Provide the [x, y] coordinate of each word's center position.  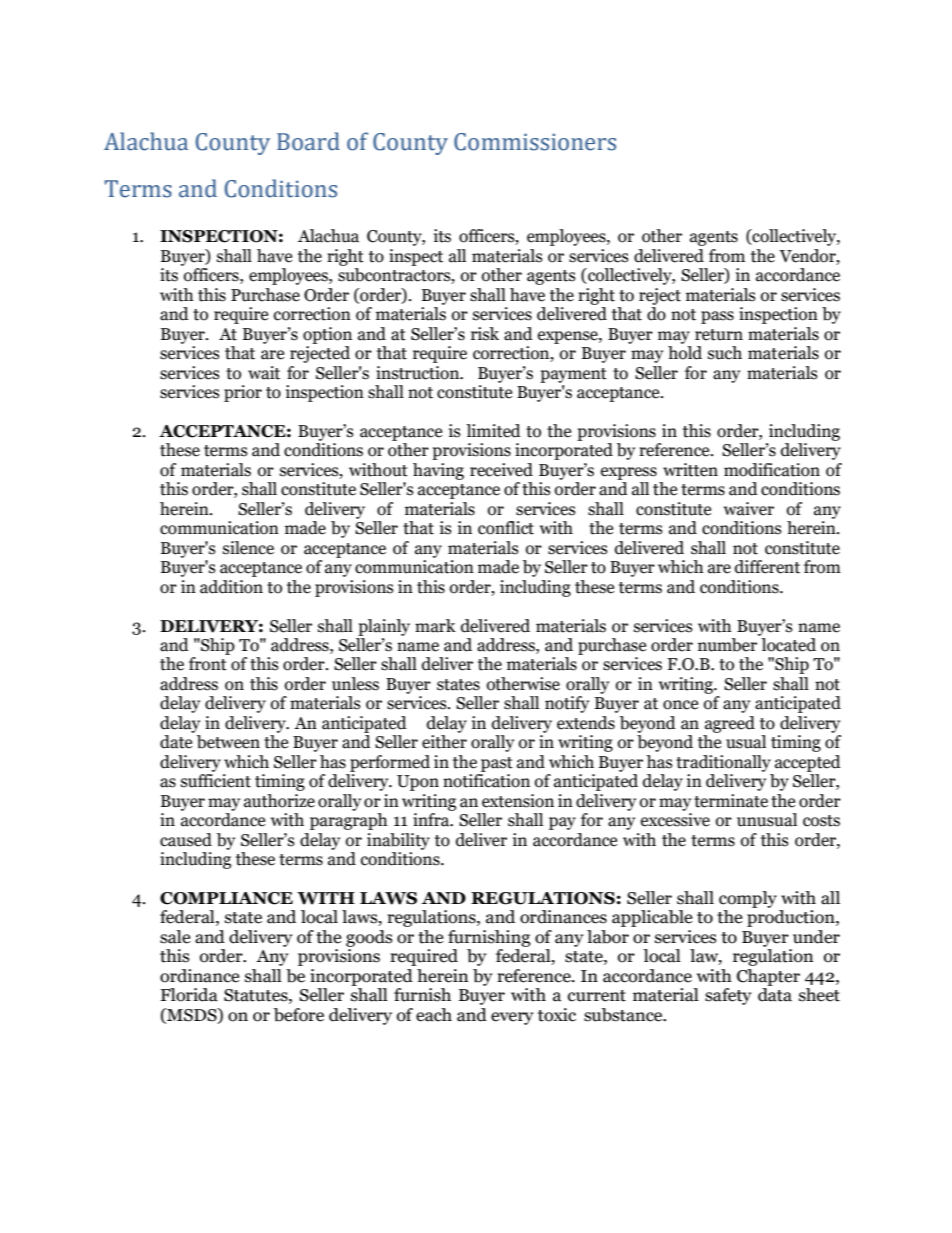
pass [717, 317]
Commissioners [535, 142]
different [767, 567]
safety [728, 996]
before [299, 1015]
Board [308, 141]
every [512, 1018]
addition [231, 587]
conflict [506, 528]
